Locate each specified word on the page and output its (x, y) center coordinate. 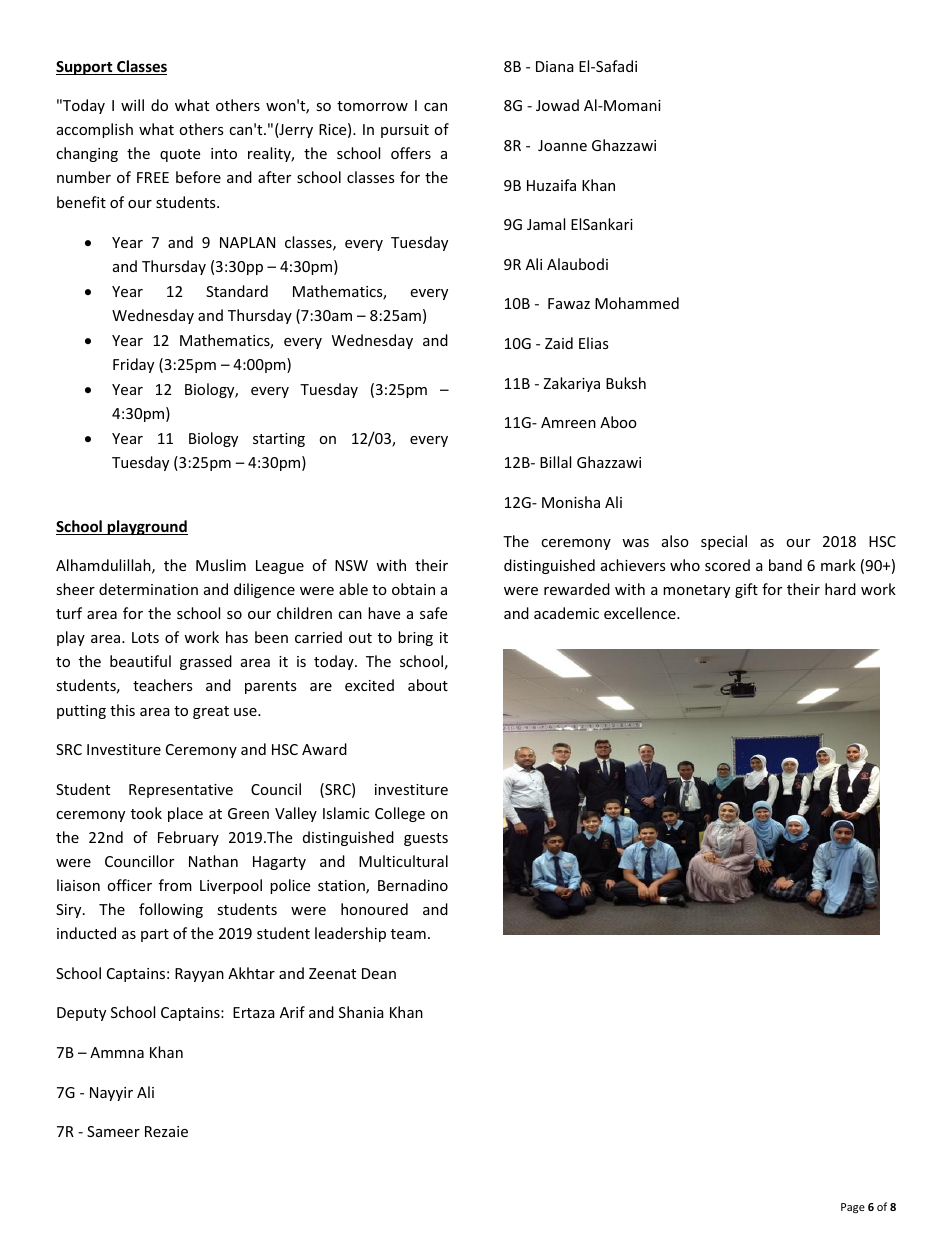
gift (746, 590)
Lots (145, 637)
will (132, 105)
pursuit (405, 131)
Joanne (562, 145)
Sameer (113, 1131)
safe (433, 613)
